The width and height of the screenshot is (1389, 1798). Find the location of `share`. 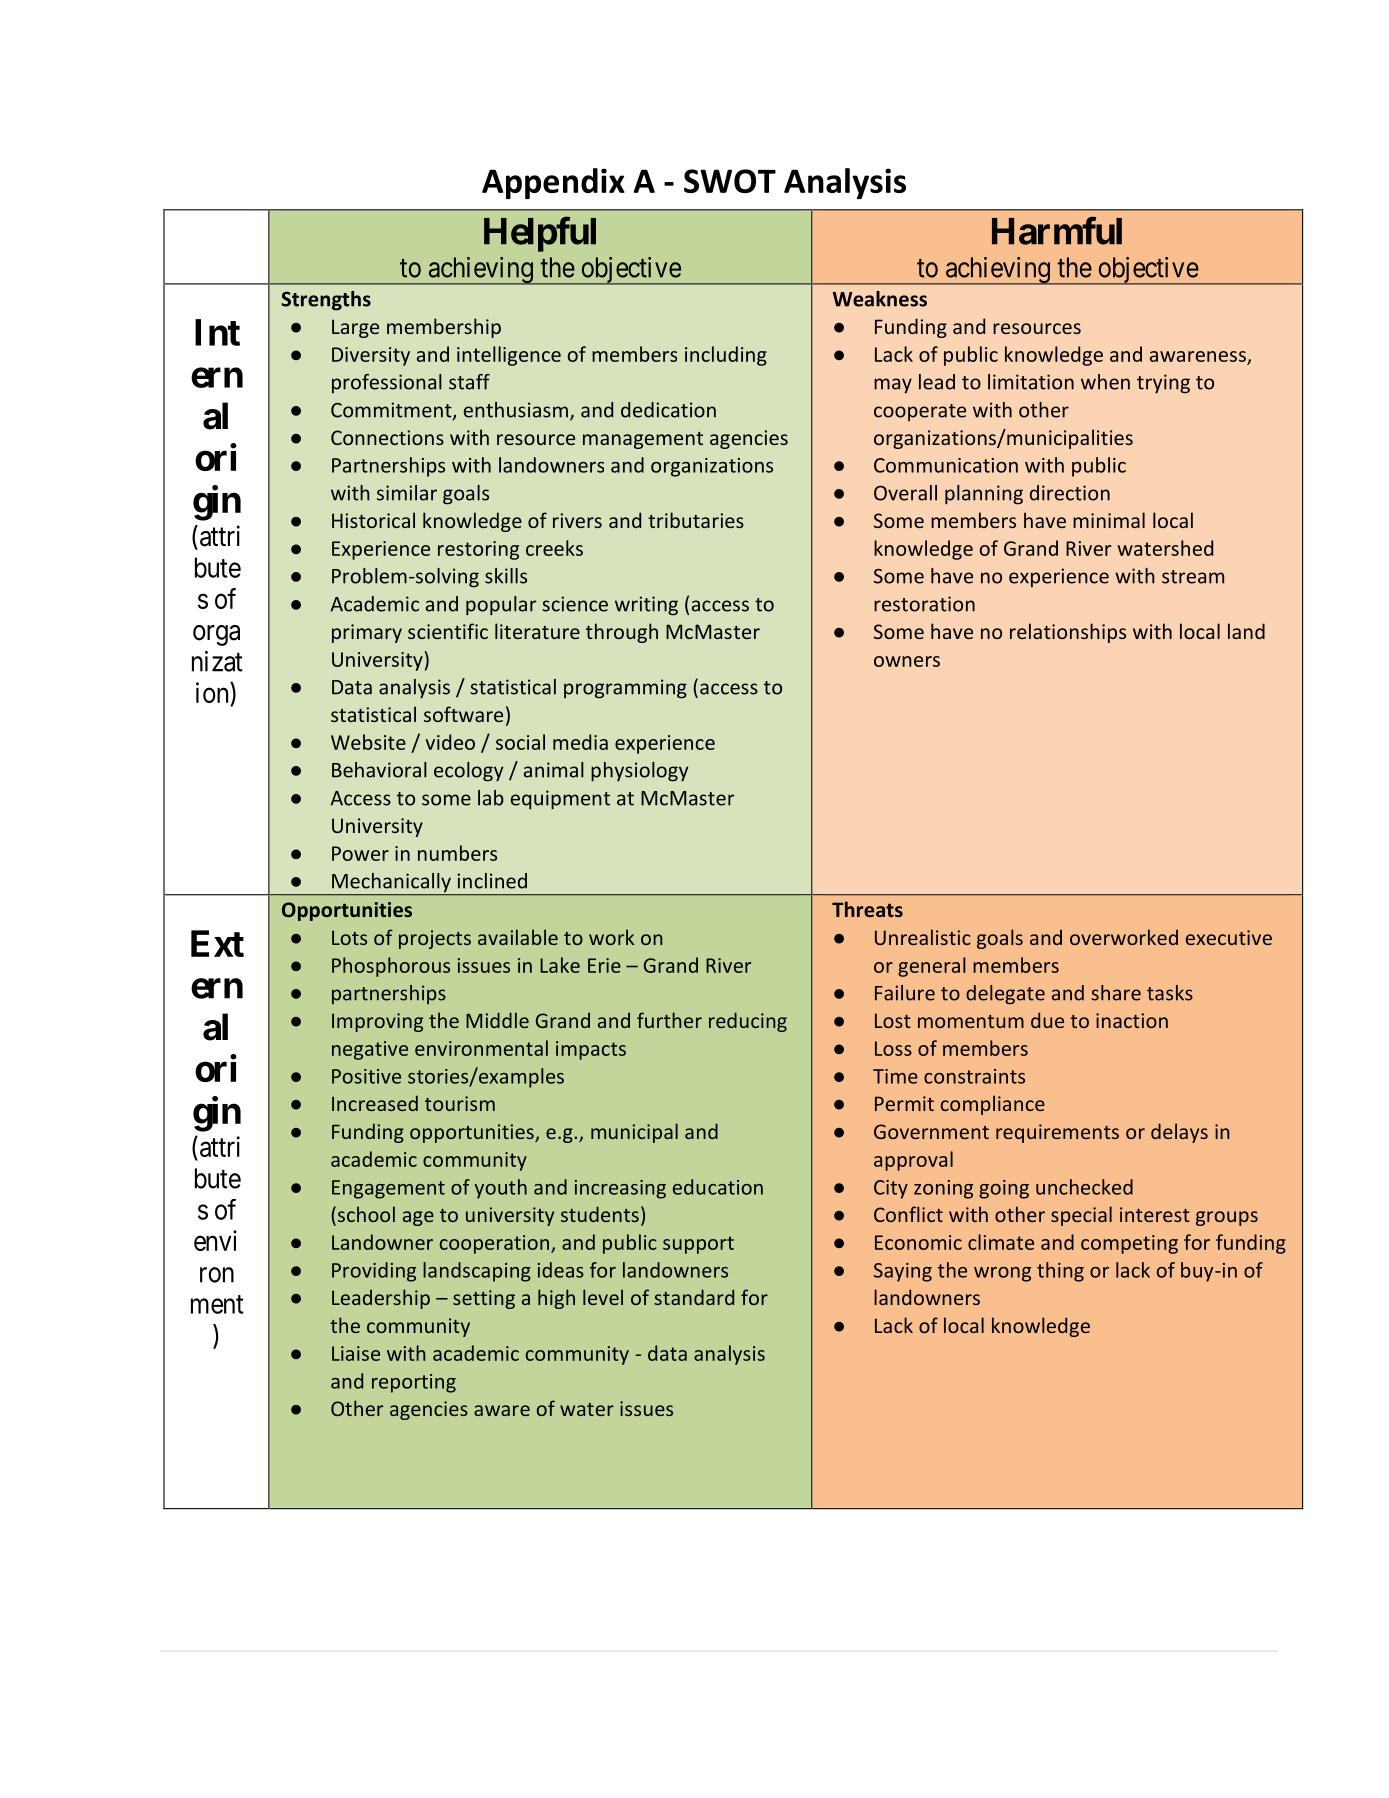

share is located at coordinates (1116, 993).
